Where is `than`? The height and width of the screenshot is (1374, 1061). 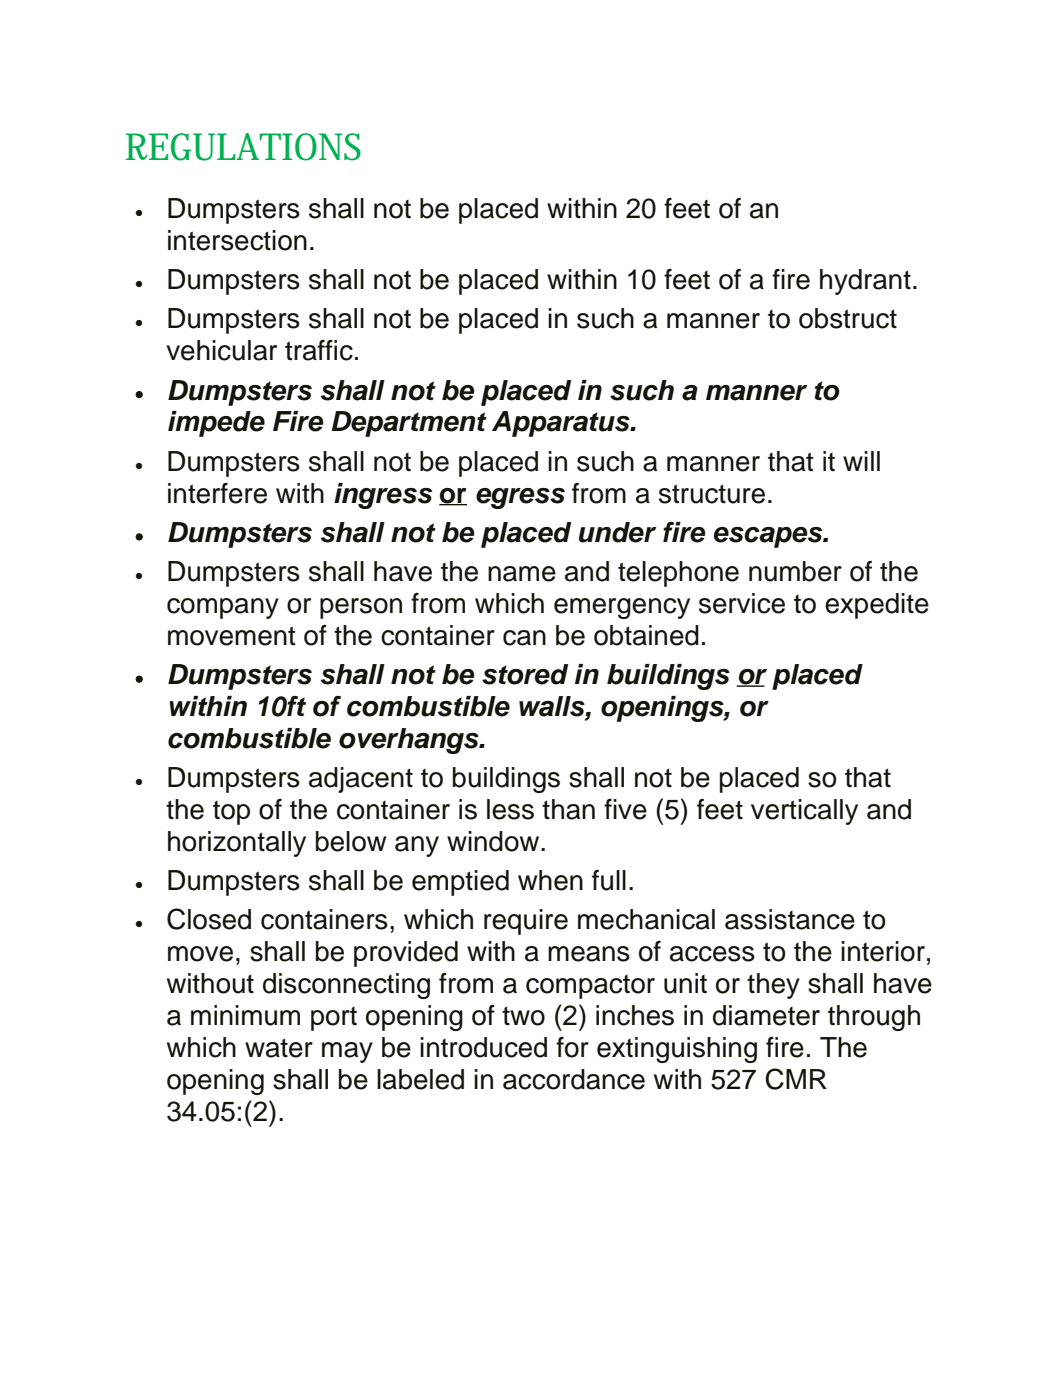
than is located at coordinates (568, 809).
